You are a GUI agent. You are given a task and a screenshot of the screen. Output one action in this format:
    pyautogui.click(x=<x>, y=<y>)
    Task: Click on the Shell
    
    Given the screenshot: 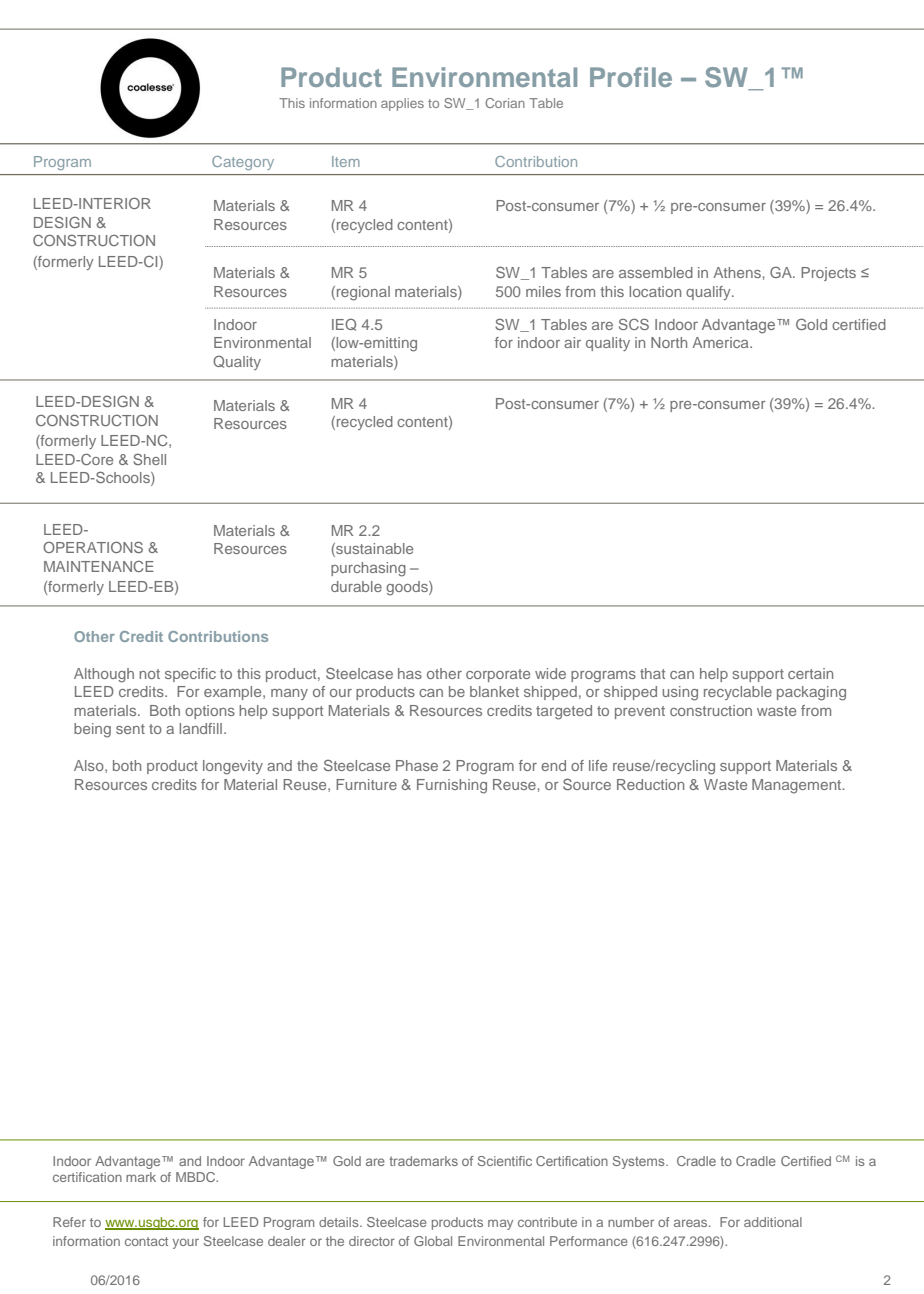 What is the action you would take?
    pyautogui.click(x=149, y=459)
